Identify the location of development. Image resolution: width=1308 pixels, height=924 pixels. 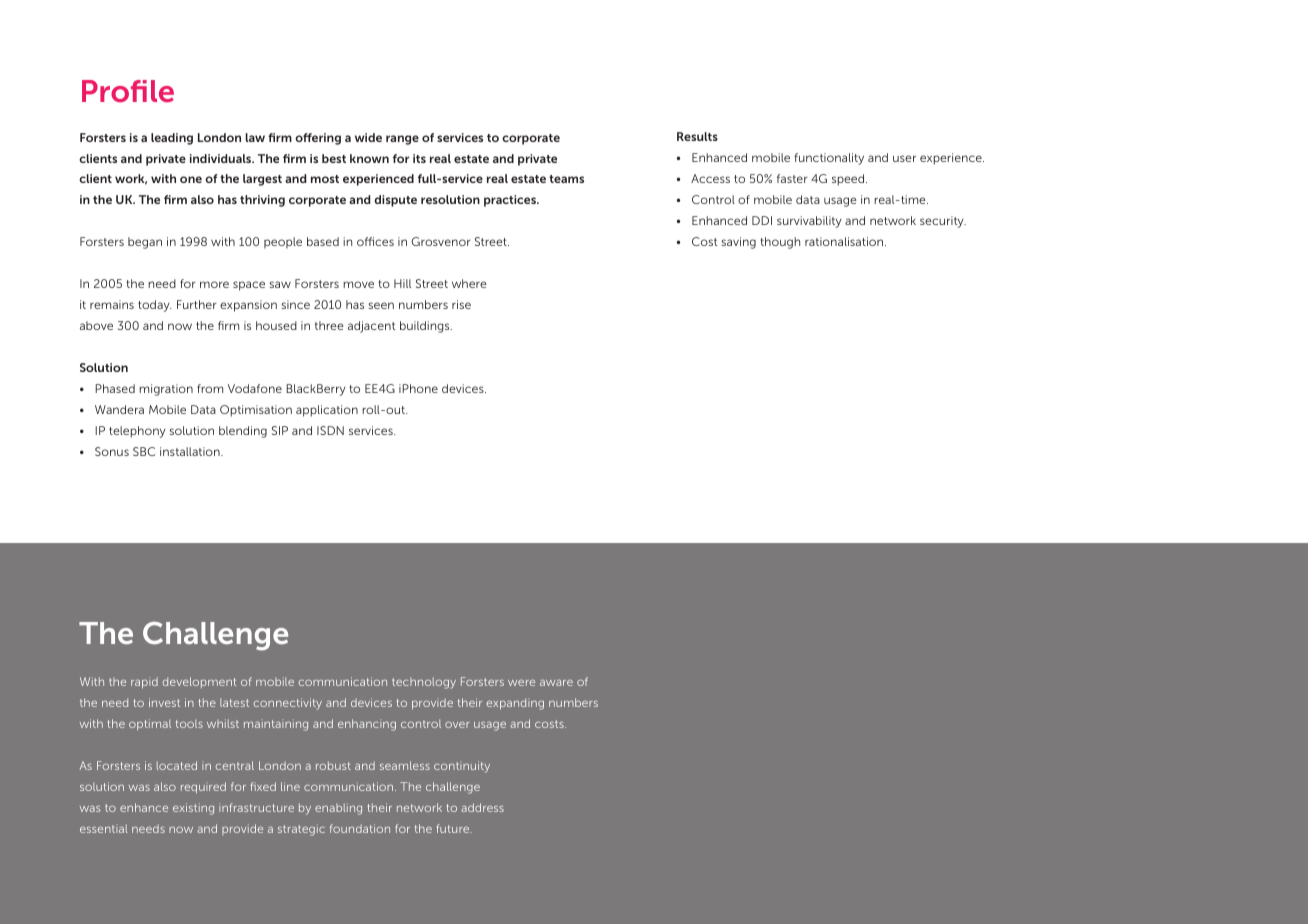
(200, 682).
